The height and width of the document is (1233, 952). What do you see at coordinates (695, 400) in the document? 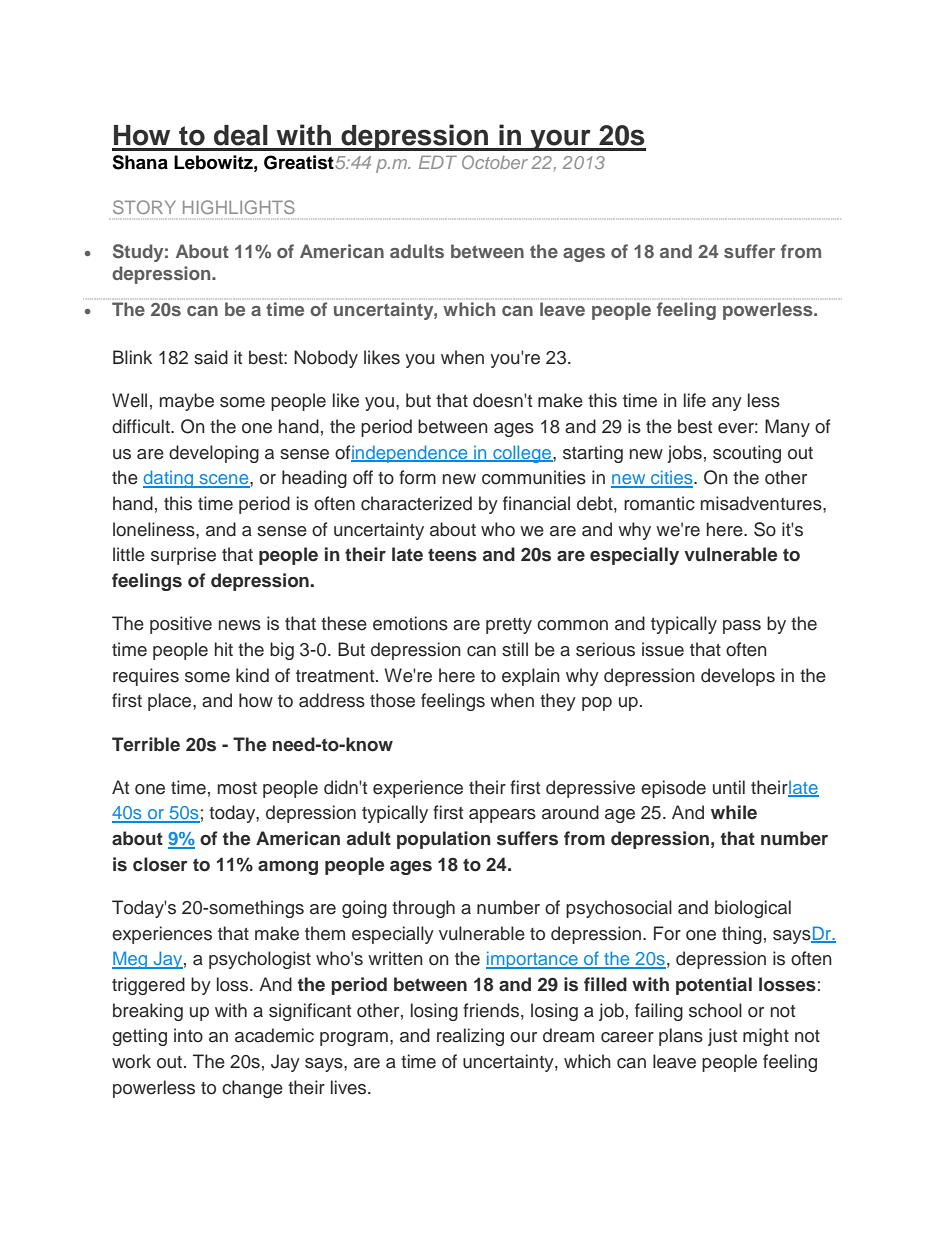
I see `life` at bounding box center [695, 400].
